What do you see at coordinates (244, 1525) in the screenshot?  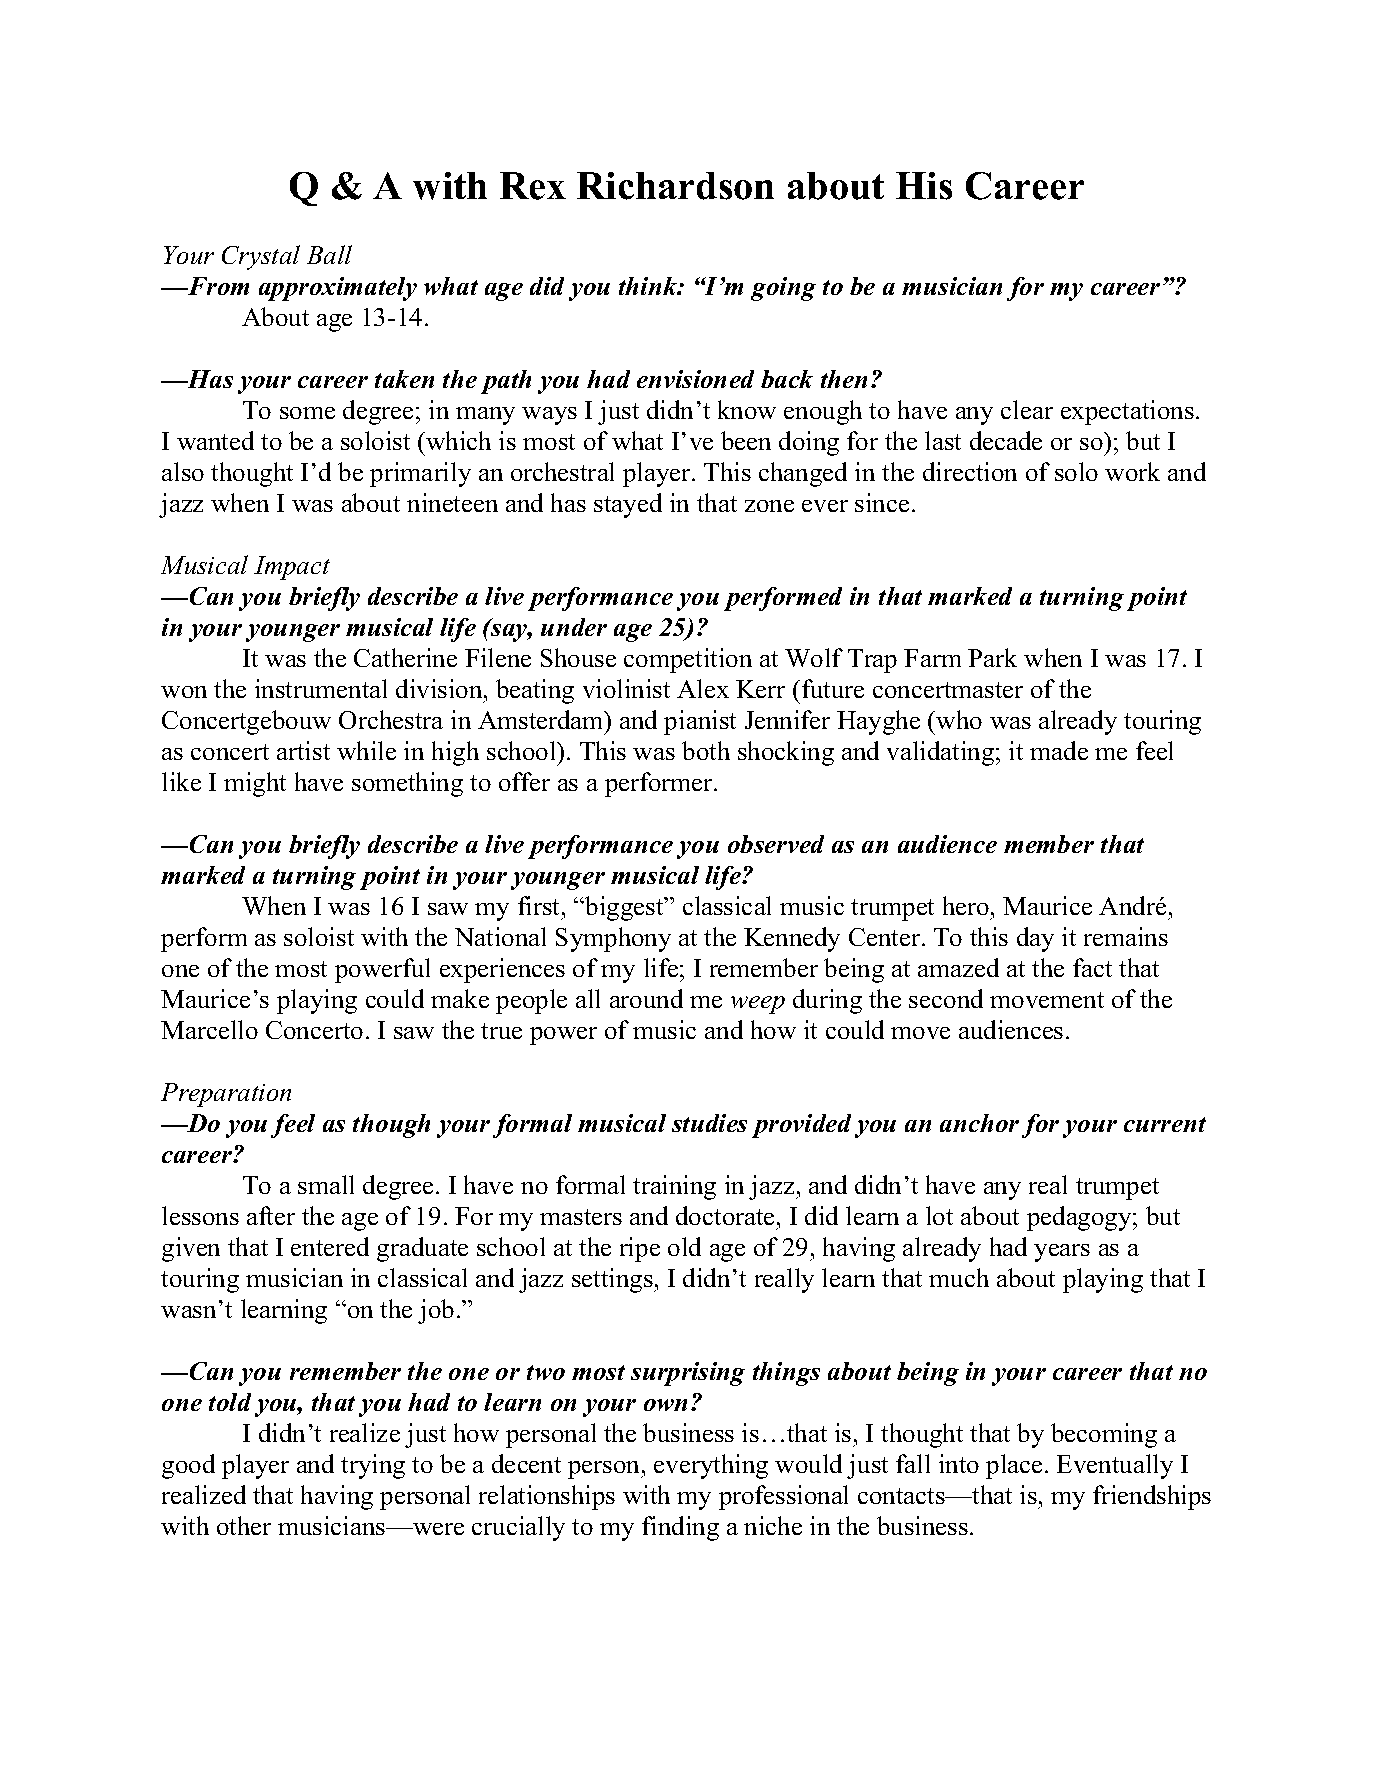 I see `other` at bounding box center [244, 1525].
